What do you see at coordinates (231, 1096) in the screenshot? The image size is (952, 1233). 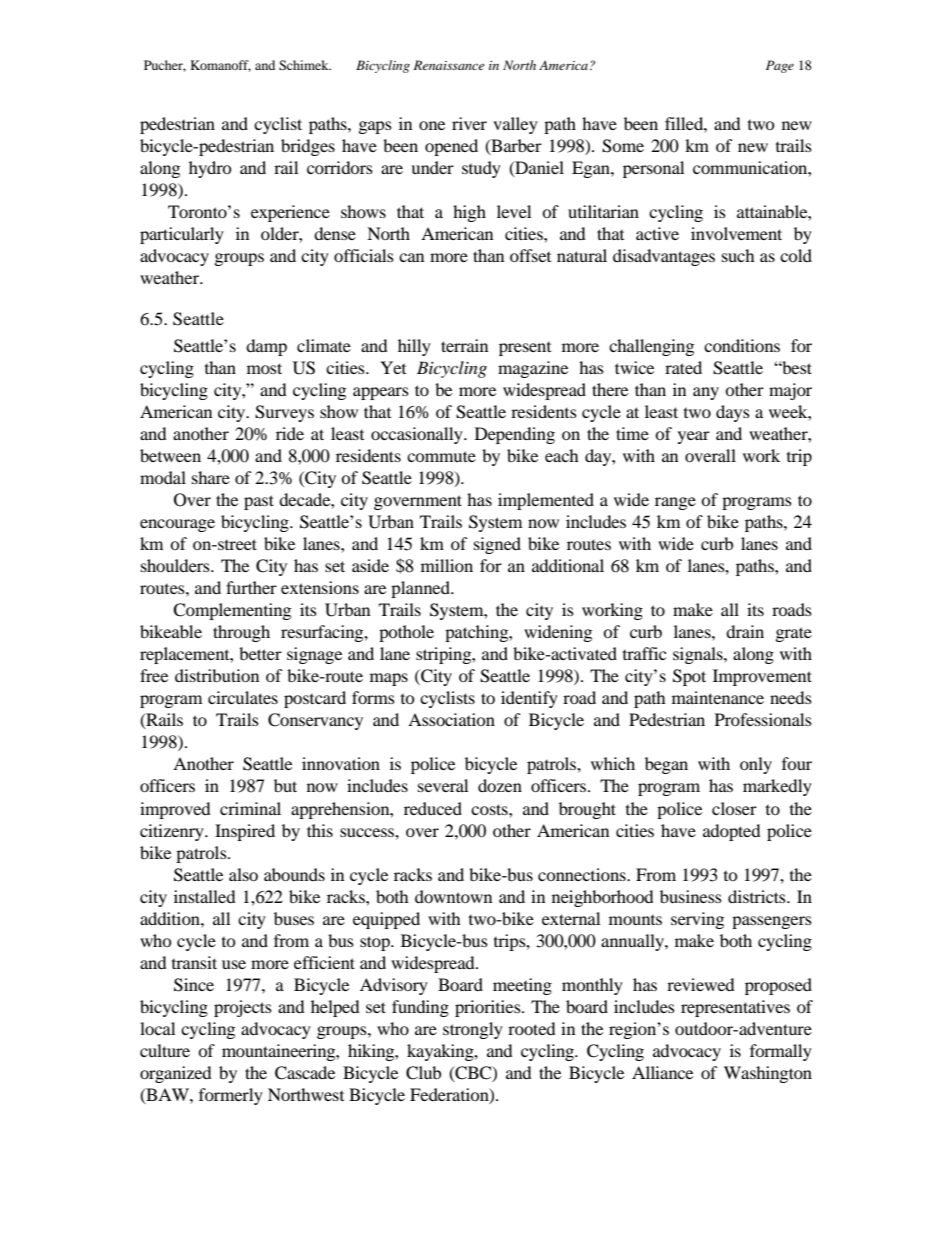 I see `formerly` at bounding box center [231, 1096].
